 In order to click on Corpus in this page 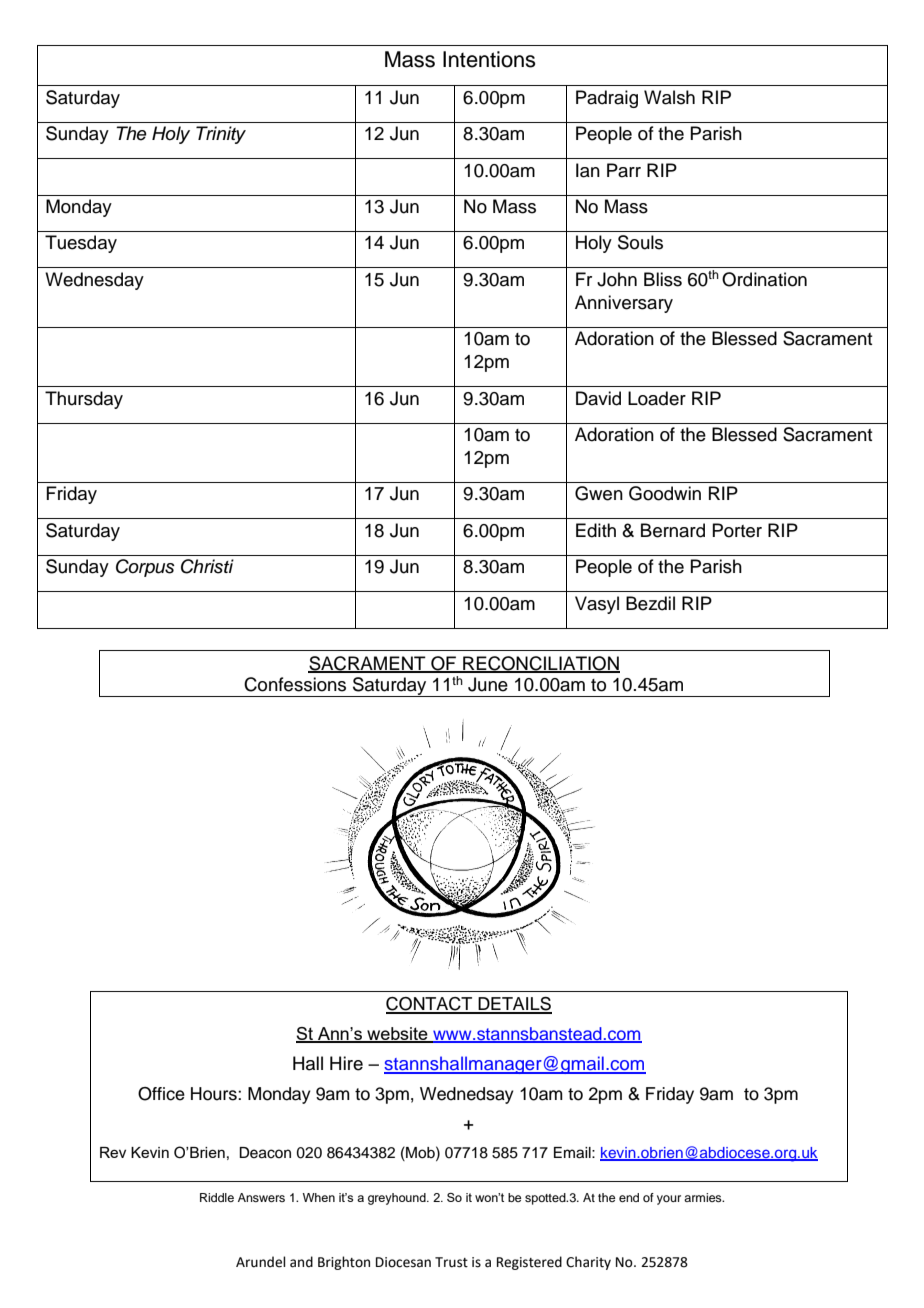, I will do `click(145, 568)`.
